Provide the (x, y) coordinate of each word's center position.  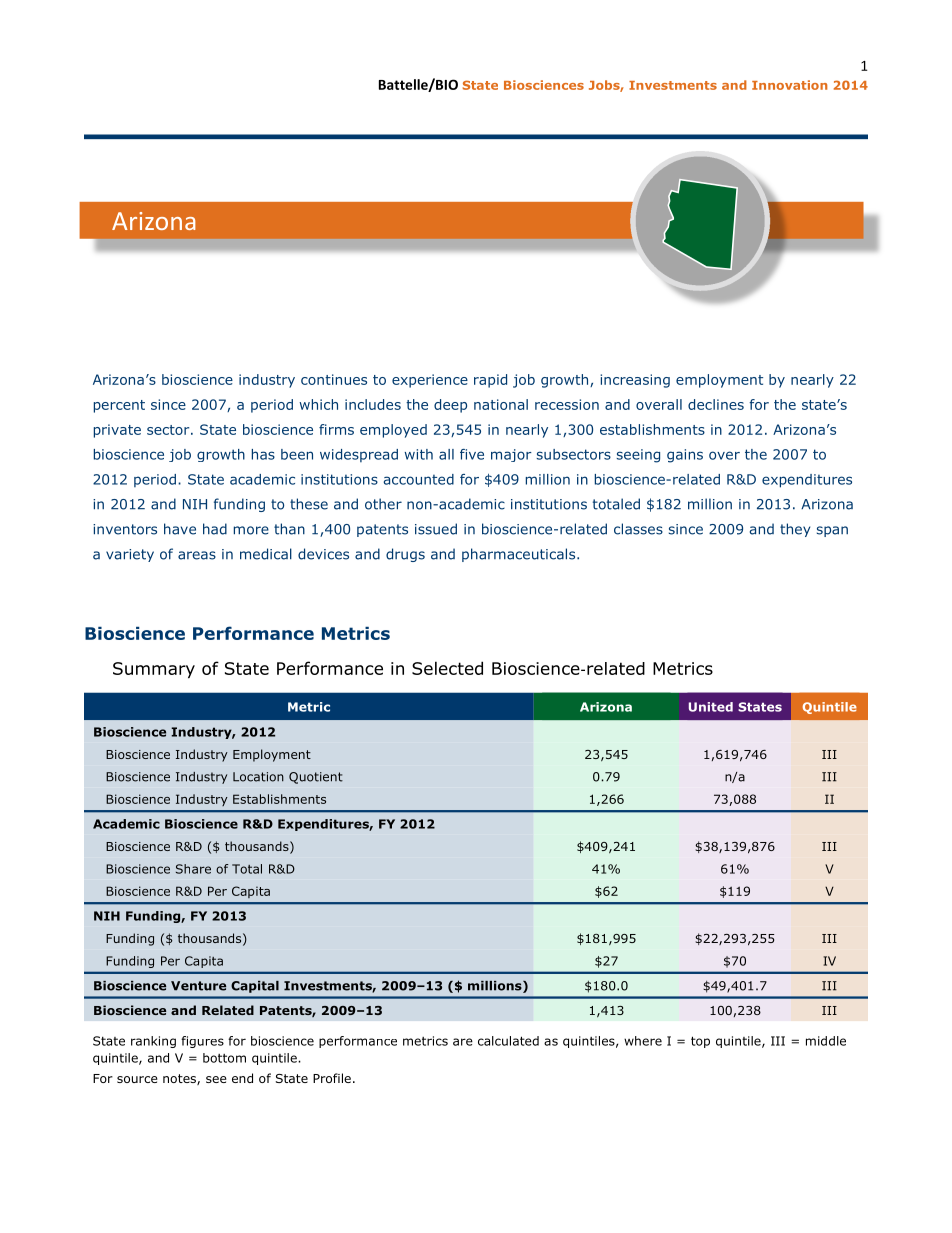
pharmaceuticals (520, 555)
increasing (635, 381)
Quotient (316, 778)
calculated (508, 1041)
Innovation (789, 85)
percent (119, 406)
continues (334, 379)
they (795, 530)
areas (197, 555)
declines (716, 404)
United (711, 707)
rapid (490, 381)
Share (193, 869)
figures (202, 1042)
